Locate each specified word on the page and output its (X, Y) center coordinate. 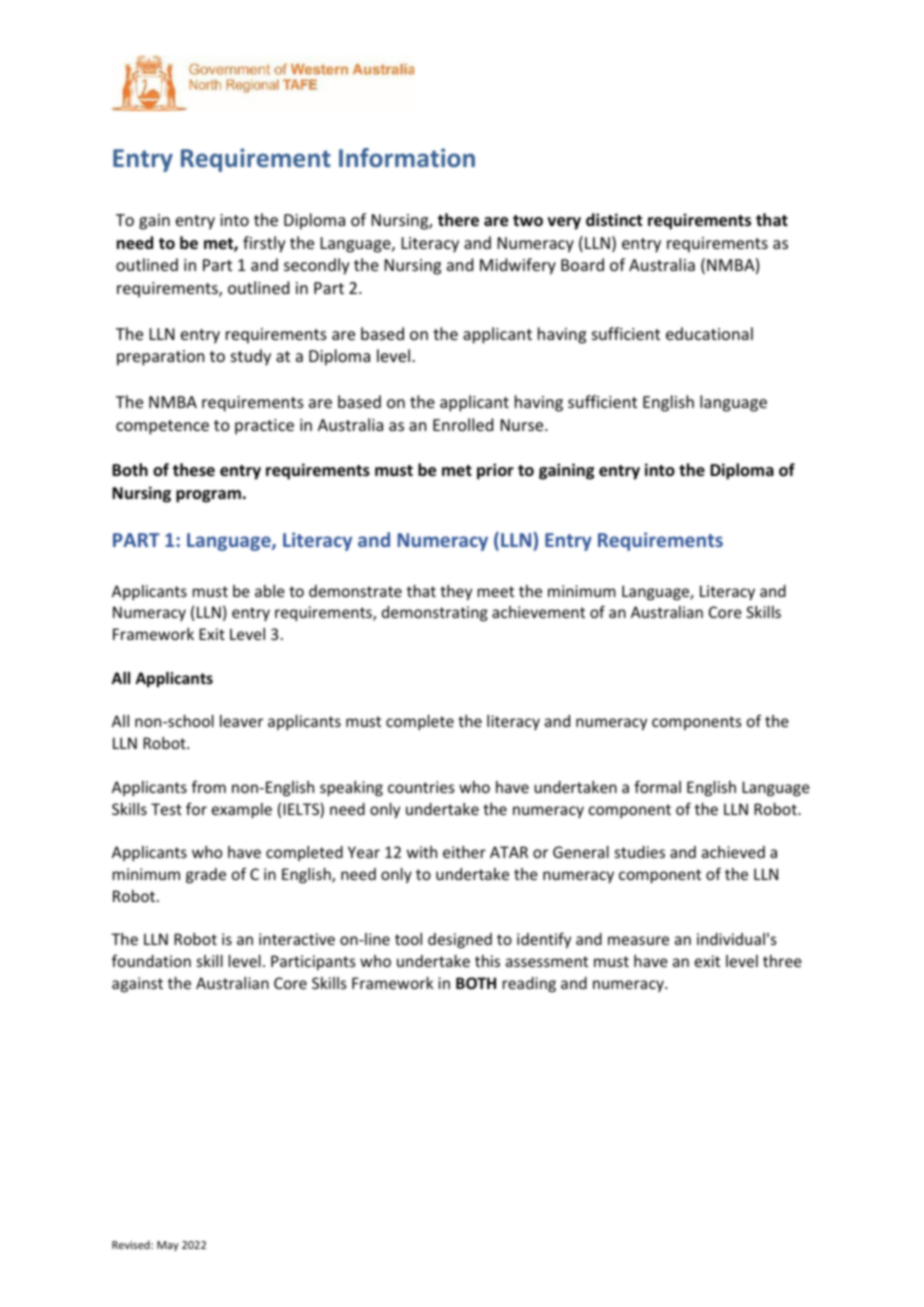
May (168, 1246)
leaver (241, 721)
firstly (264, 244)
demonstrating (435, 613)
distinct (614, 220)
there (458, 220)
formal (657, 786)
